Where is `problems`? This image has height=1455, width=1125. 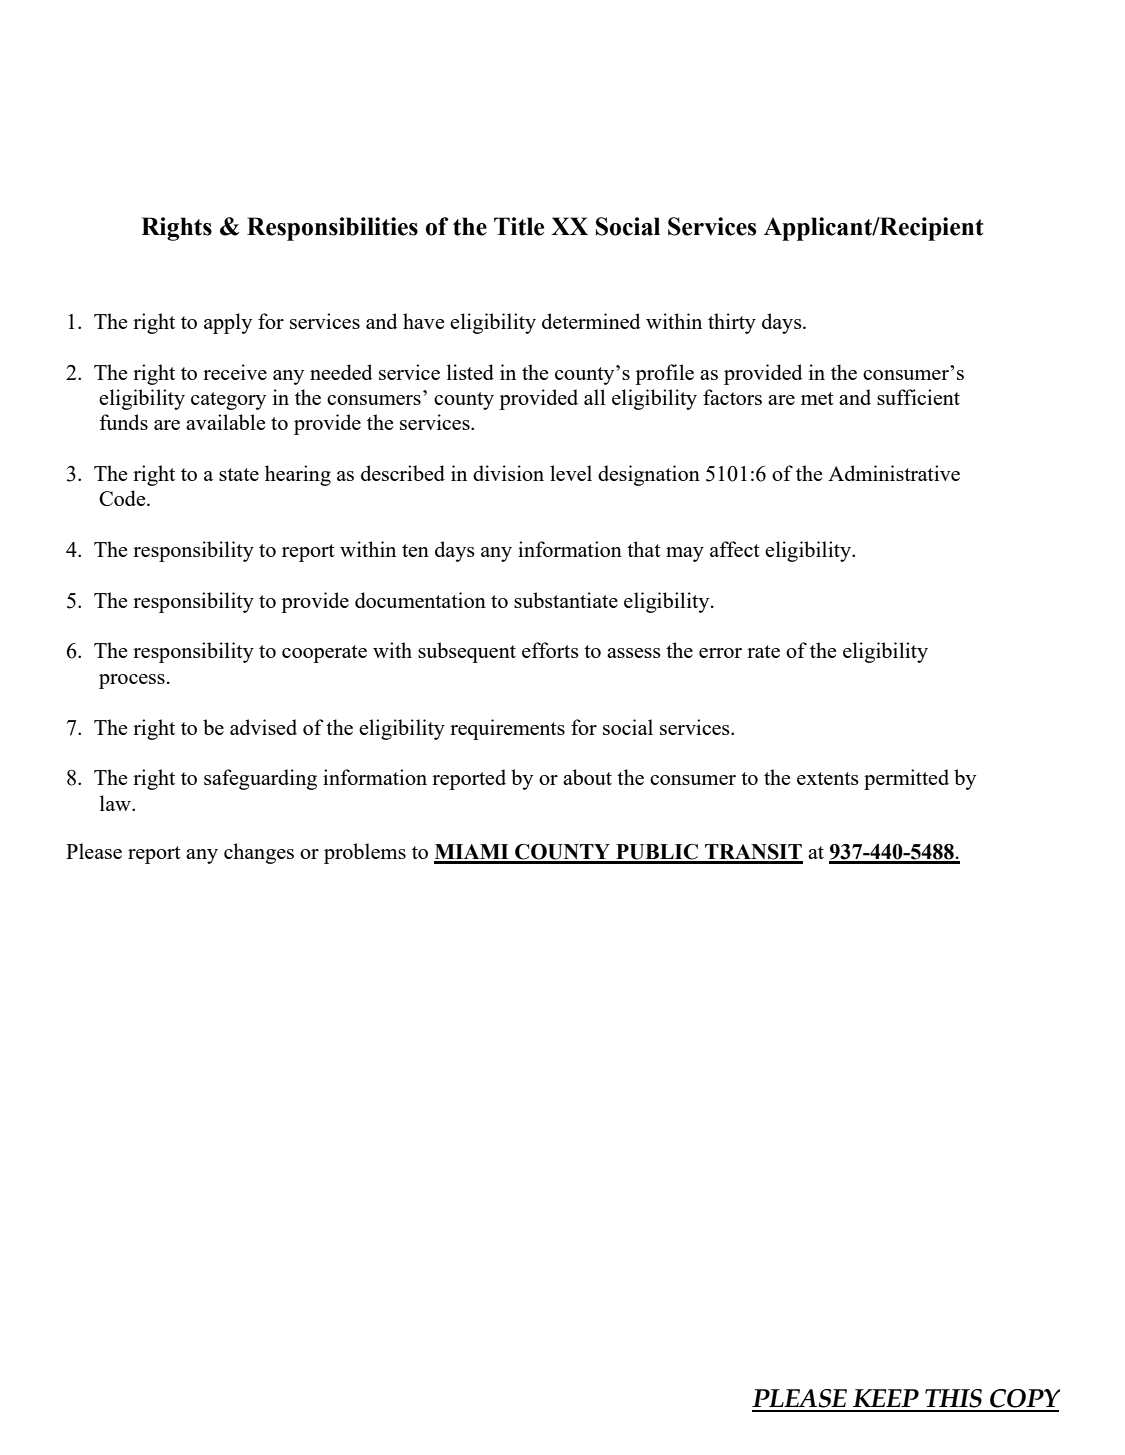 problems is located at coordinates (365, 853).
